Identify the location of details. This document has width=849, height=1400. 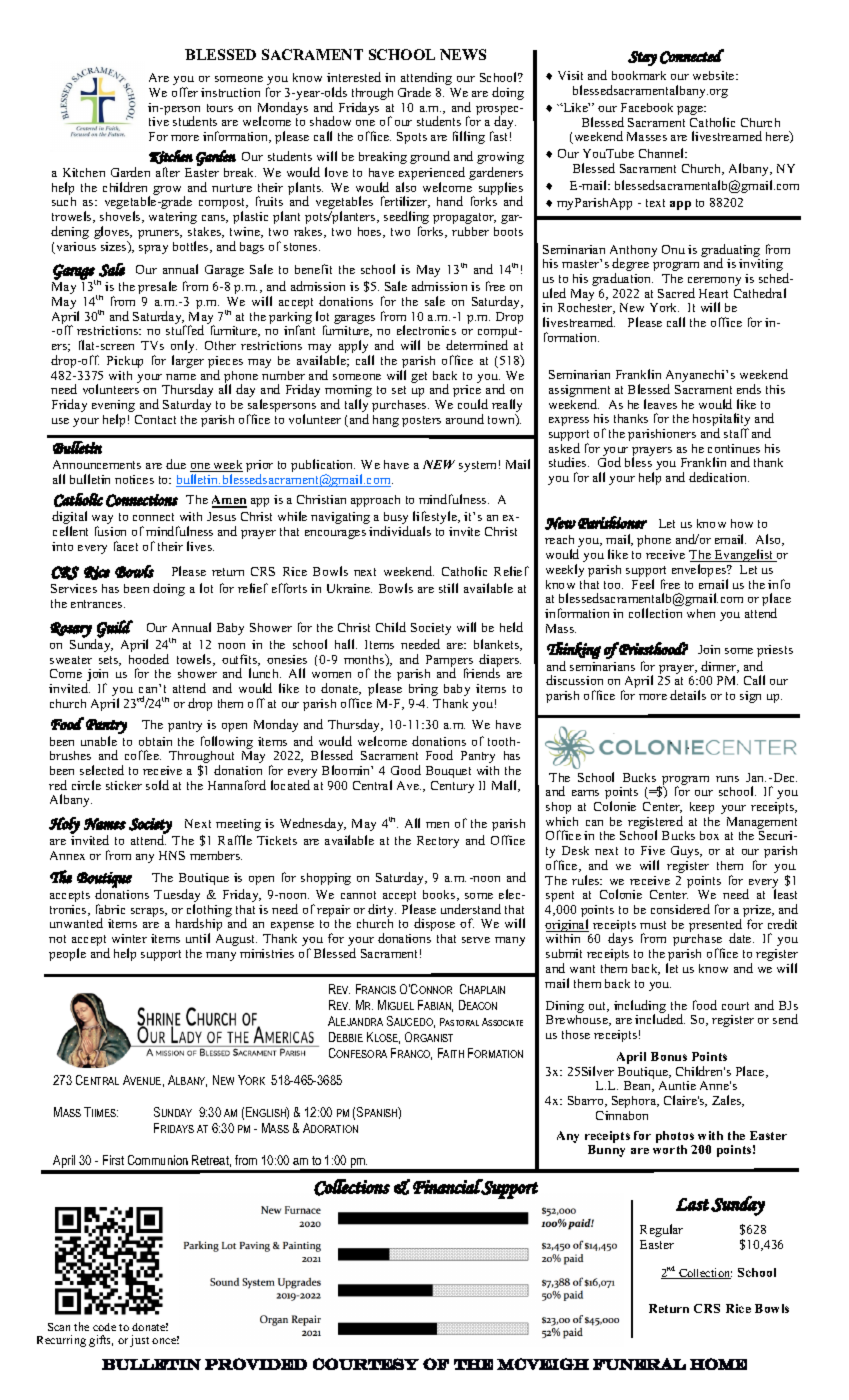
(688, 695).
